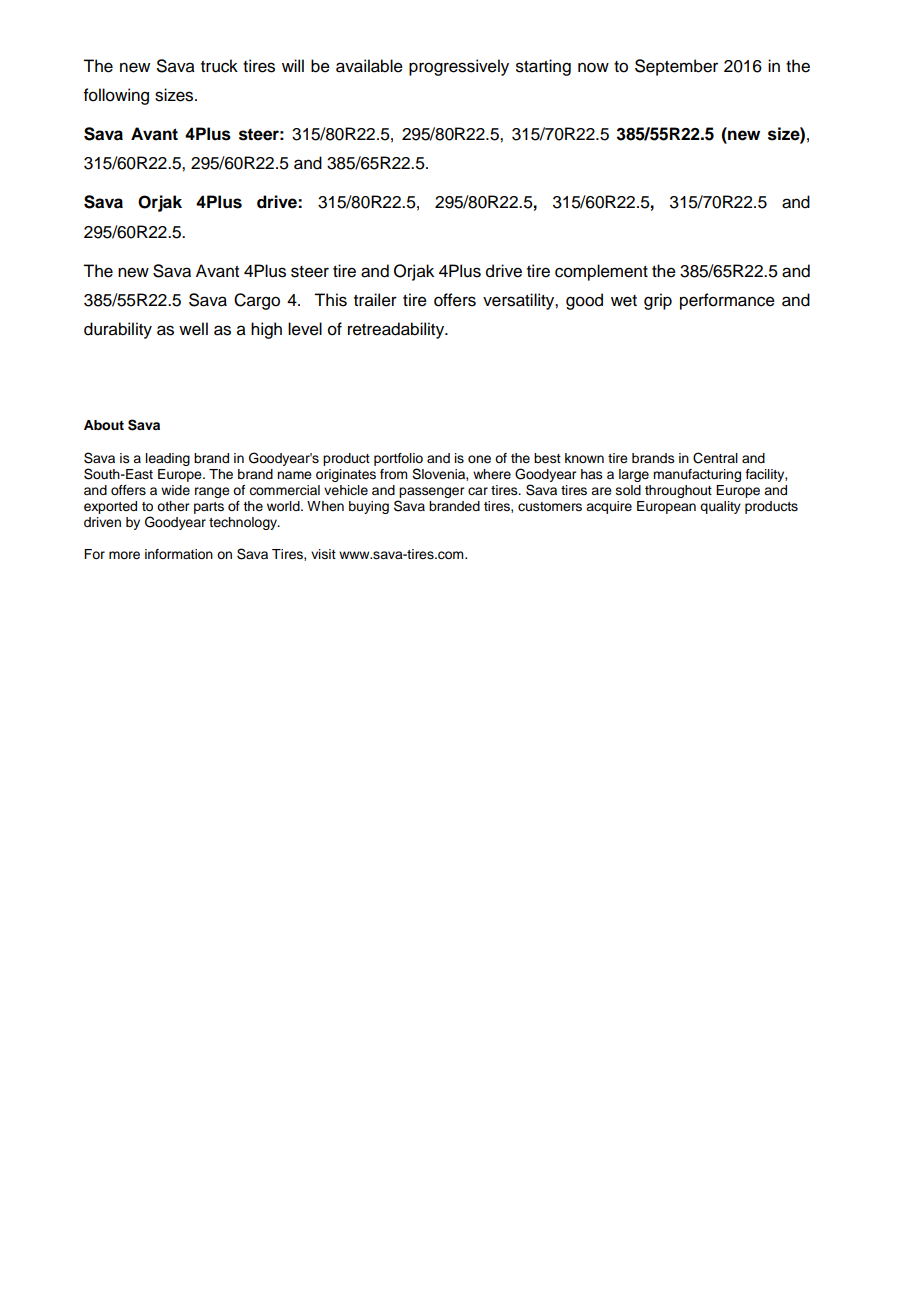  What do you see at coordinates (658, 301) in the document?
I see `grip` at bounding box center [658, 301].
